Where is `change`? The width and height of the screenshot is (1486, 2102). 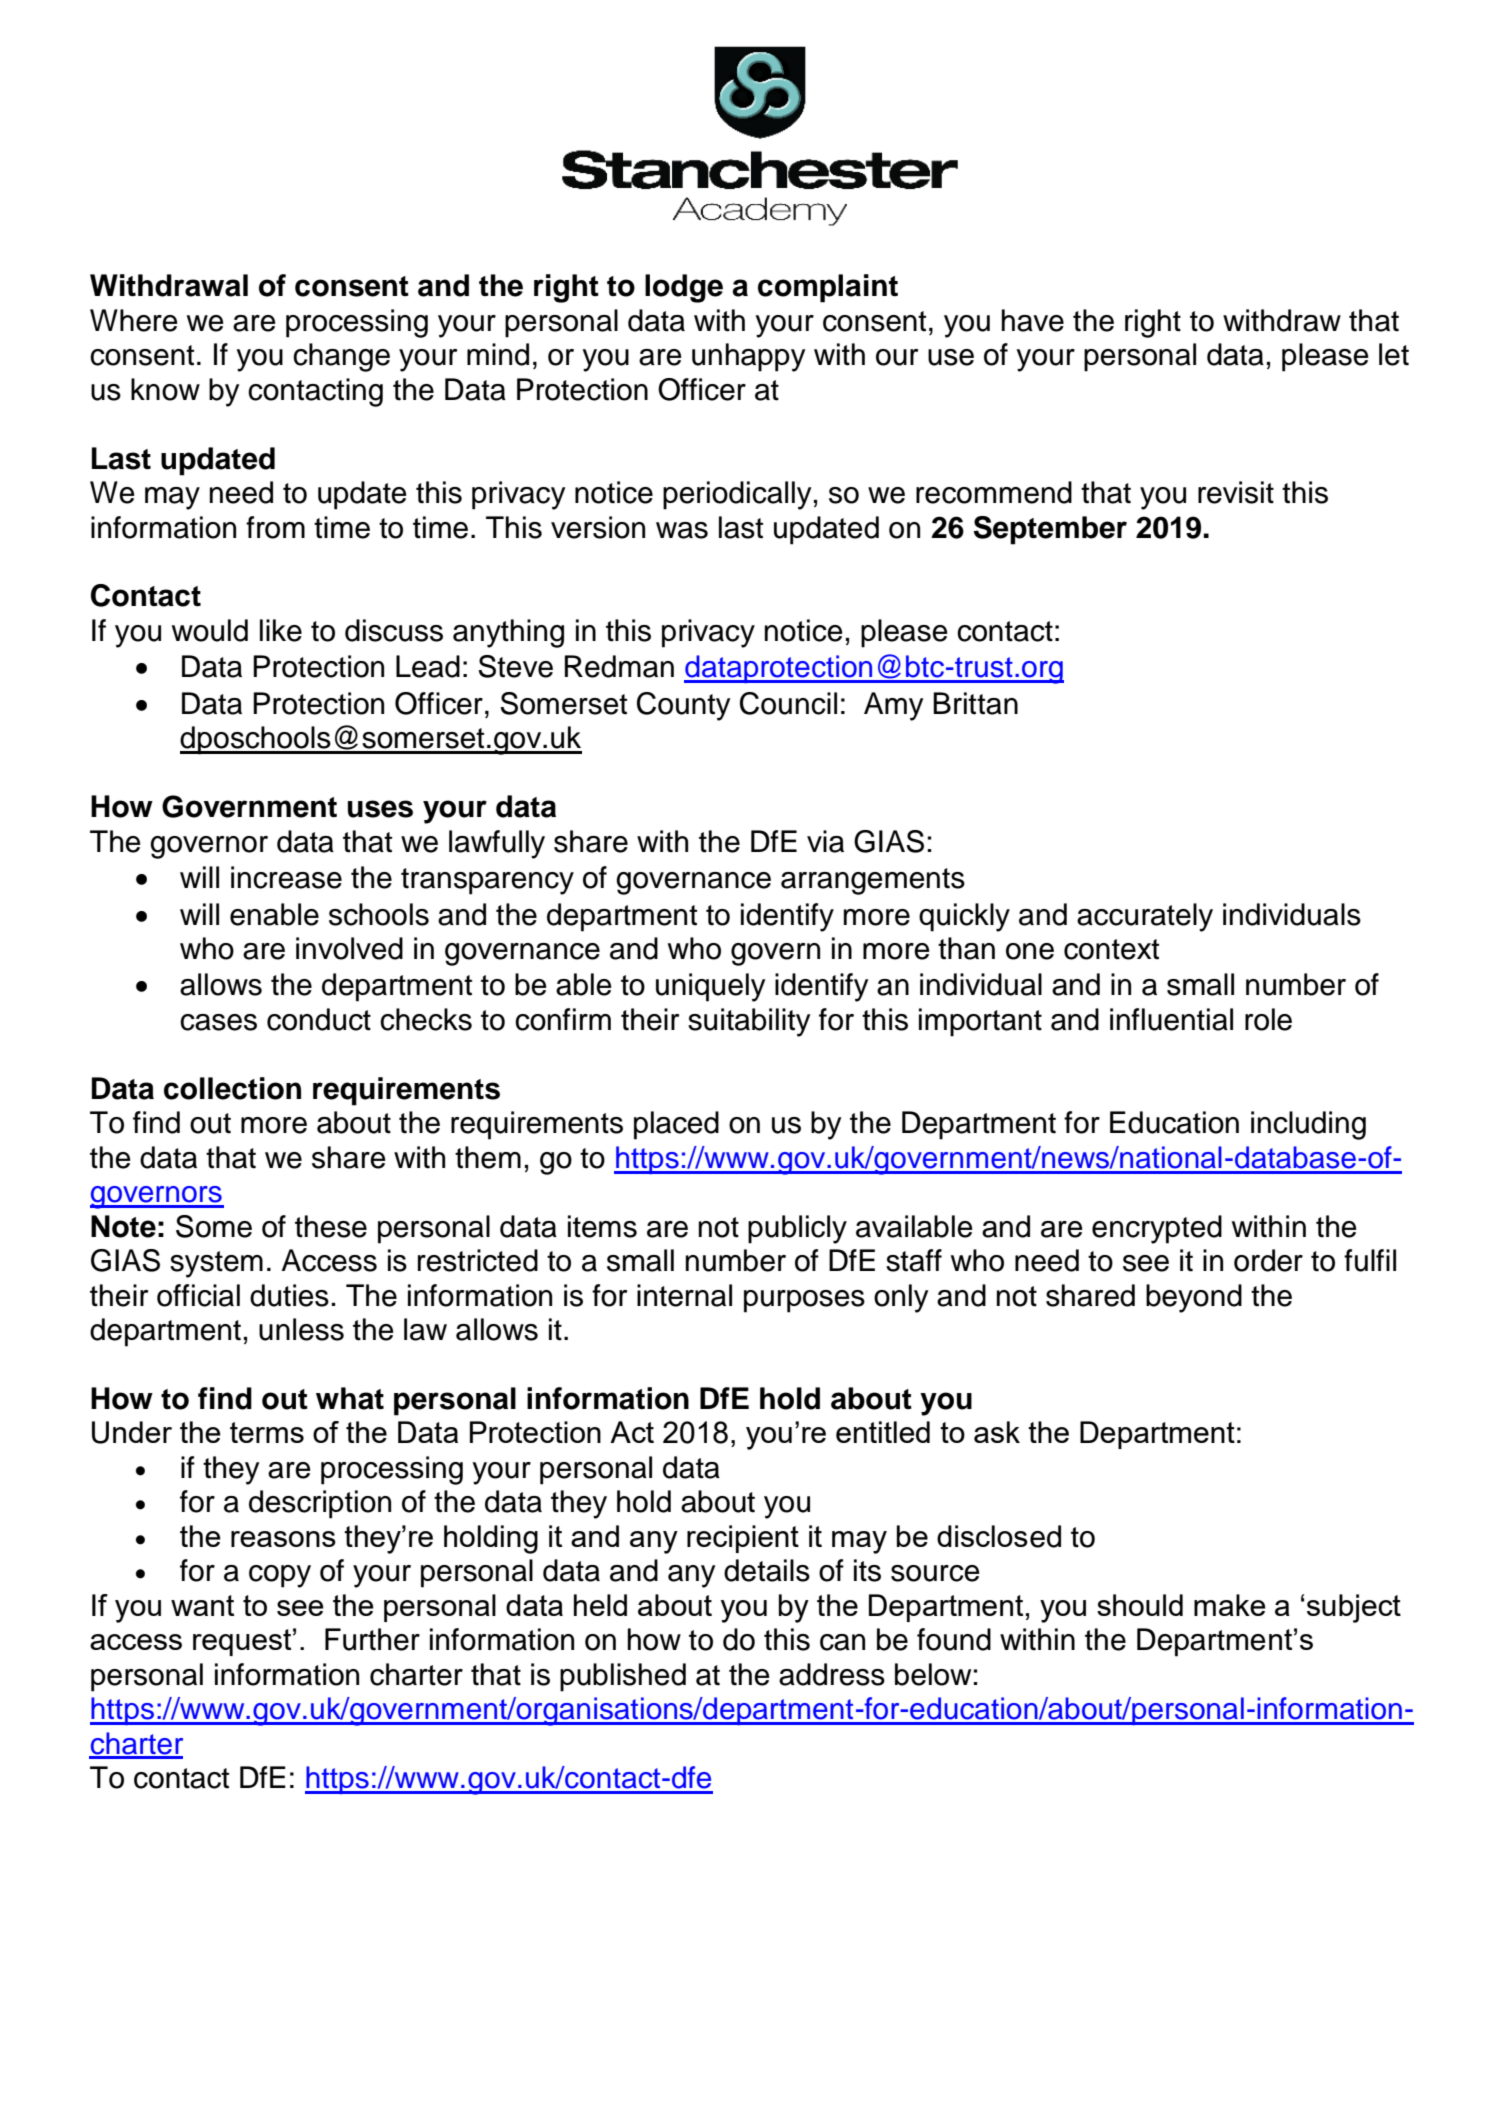 change is located at coordinates (341, 357).
